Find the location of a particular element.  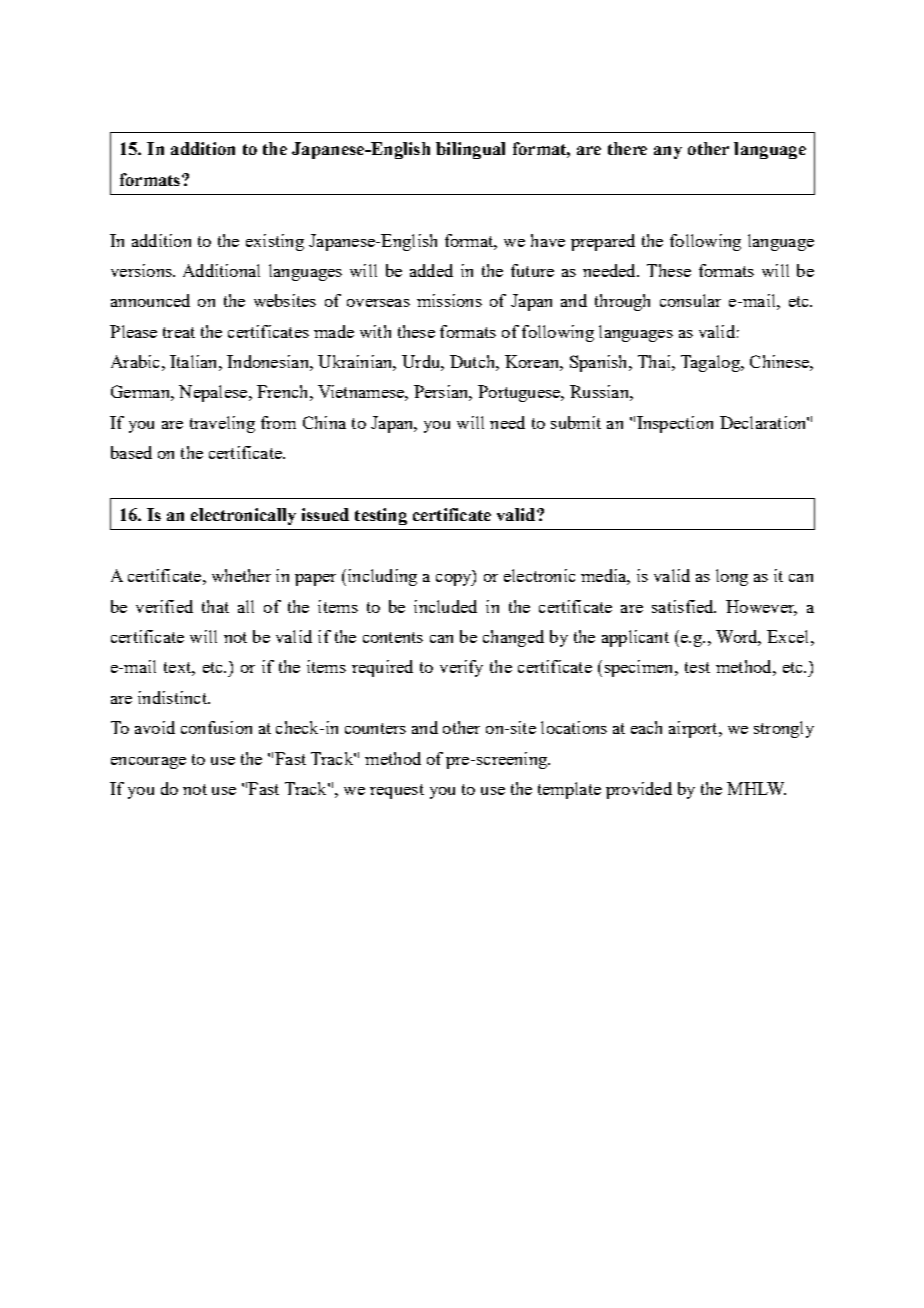

missions is located at coordinates (449, 300).
